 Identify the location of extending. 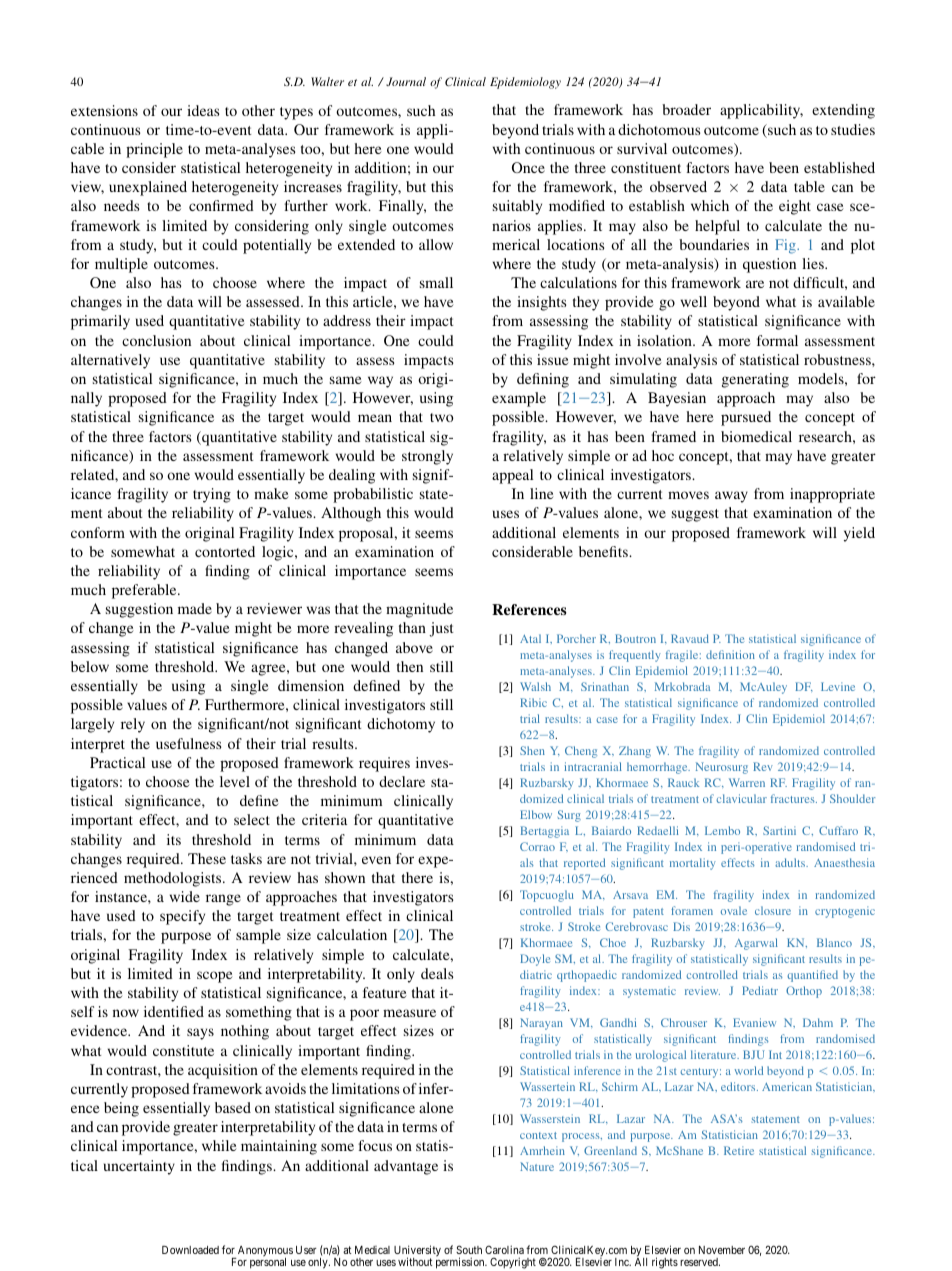
(843, 111).
